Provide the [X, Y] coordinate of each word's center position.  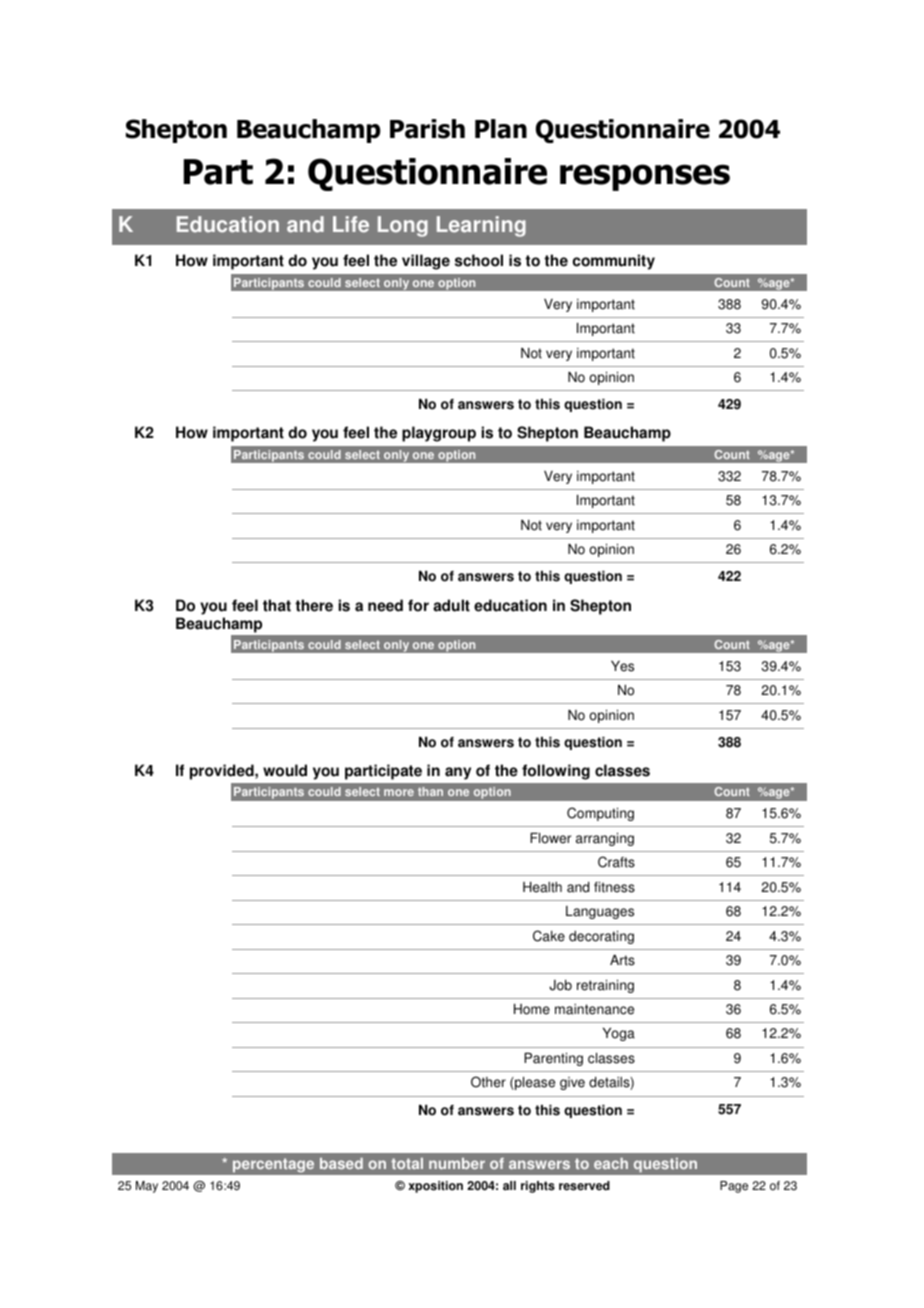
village [426, 262]
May [147, 1187]
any [458, 773]
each [611, 1163]
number [457, 1163]
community [614, 262]
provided [223, 772]
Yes [622, 666]
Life [351, 224]
